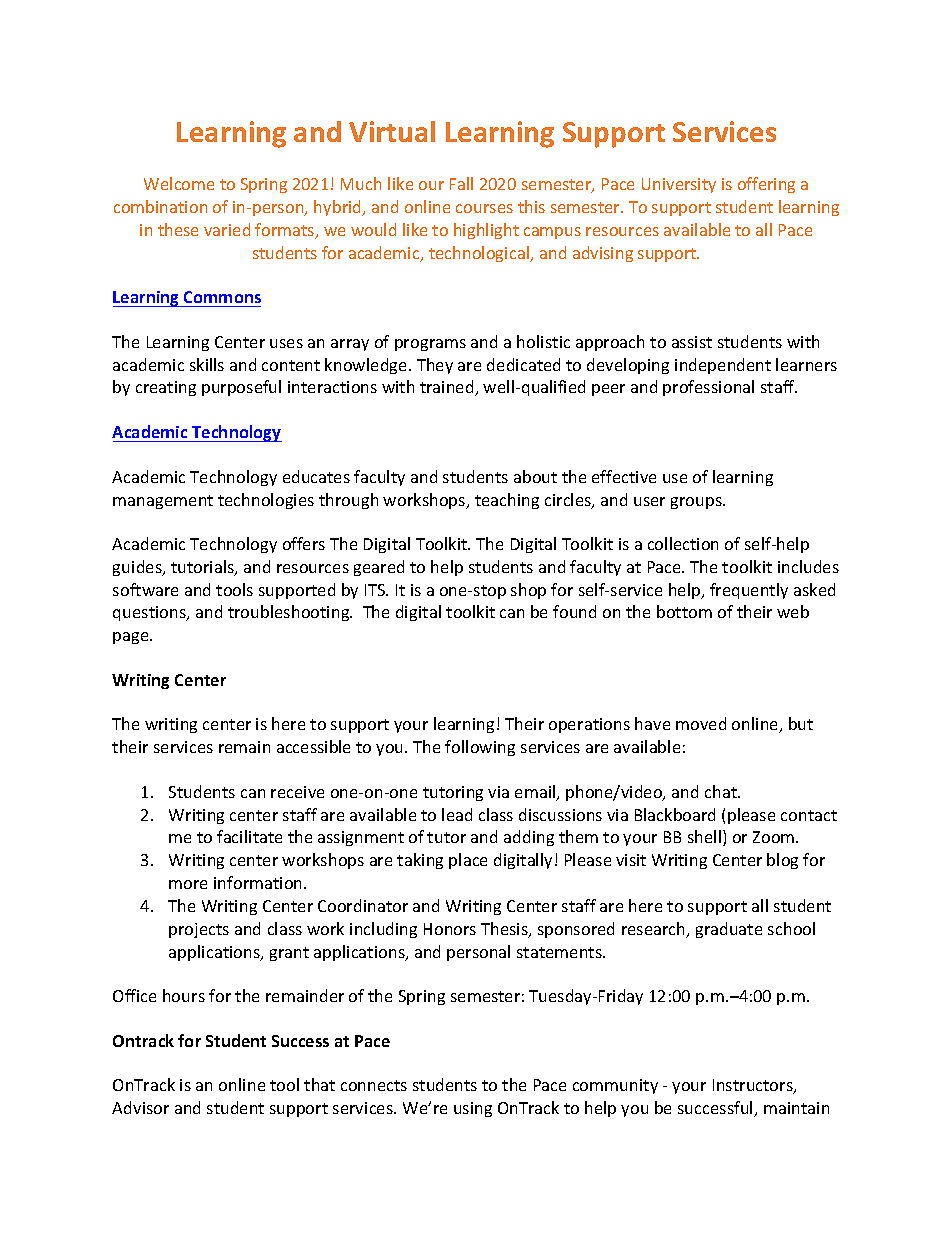 Image resolution: width=952 pixels, height=1233 pixels. I want to click on Fall, so click(461, 183).
